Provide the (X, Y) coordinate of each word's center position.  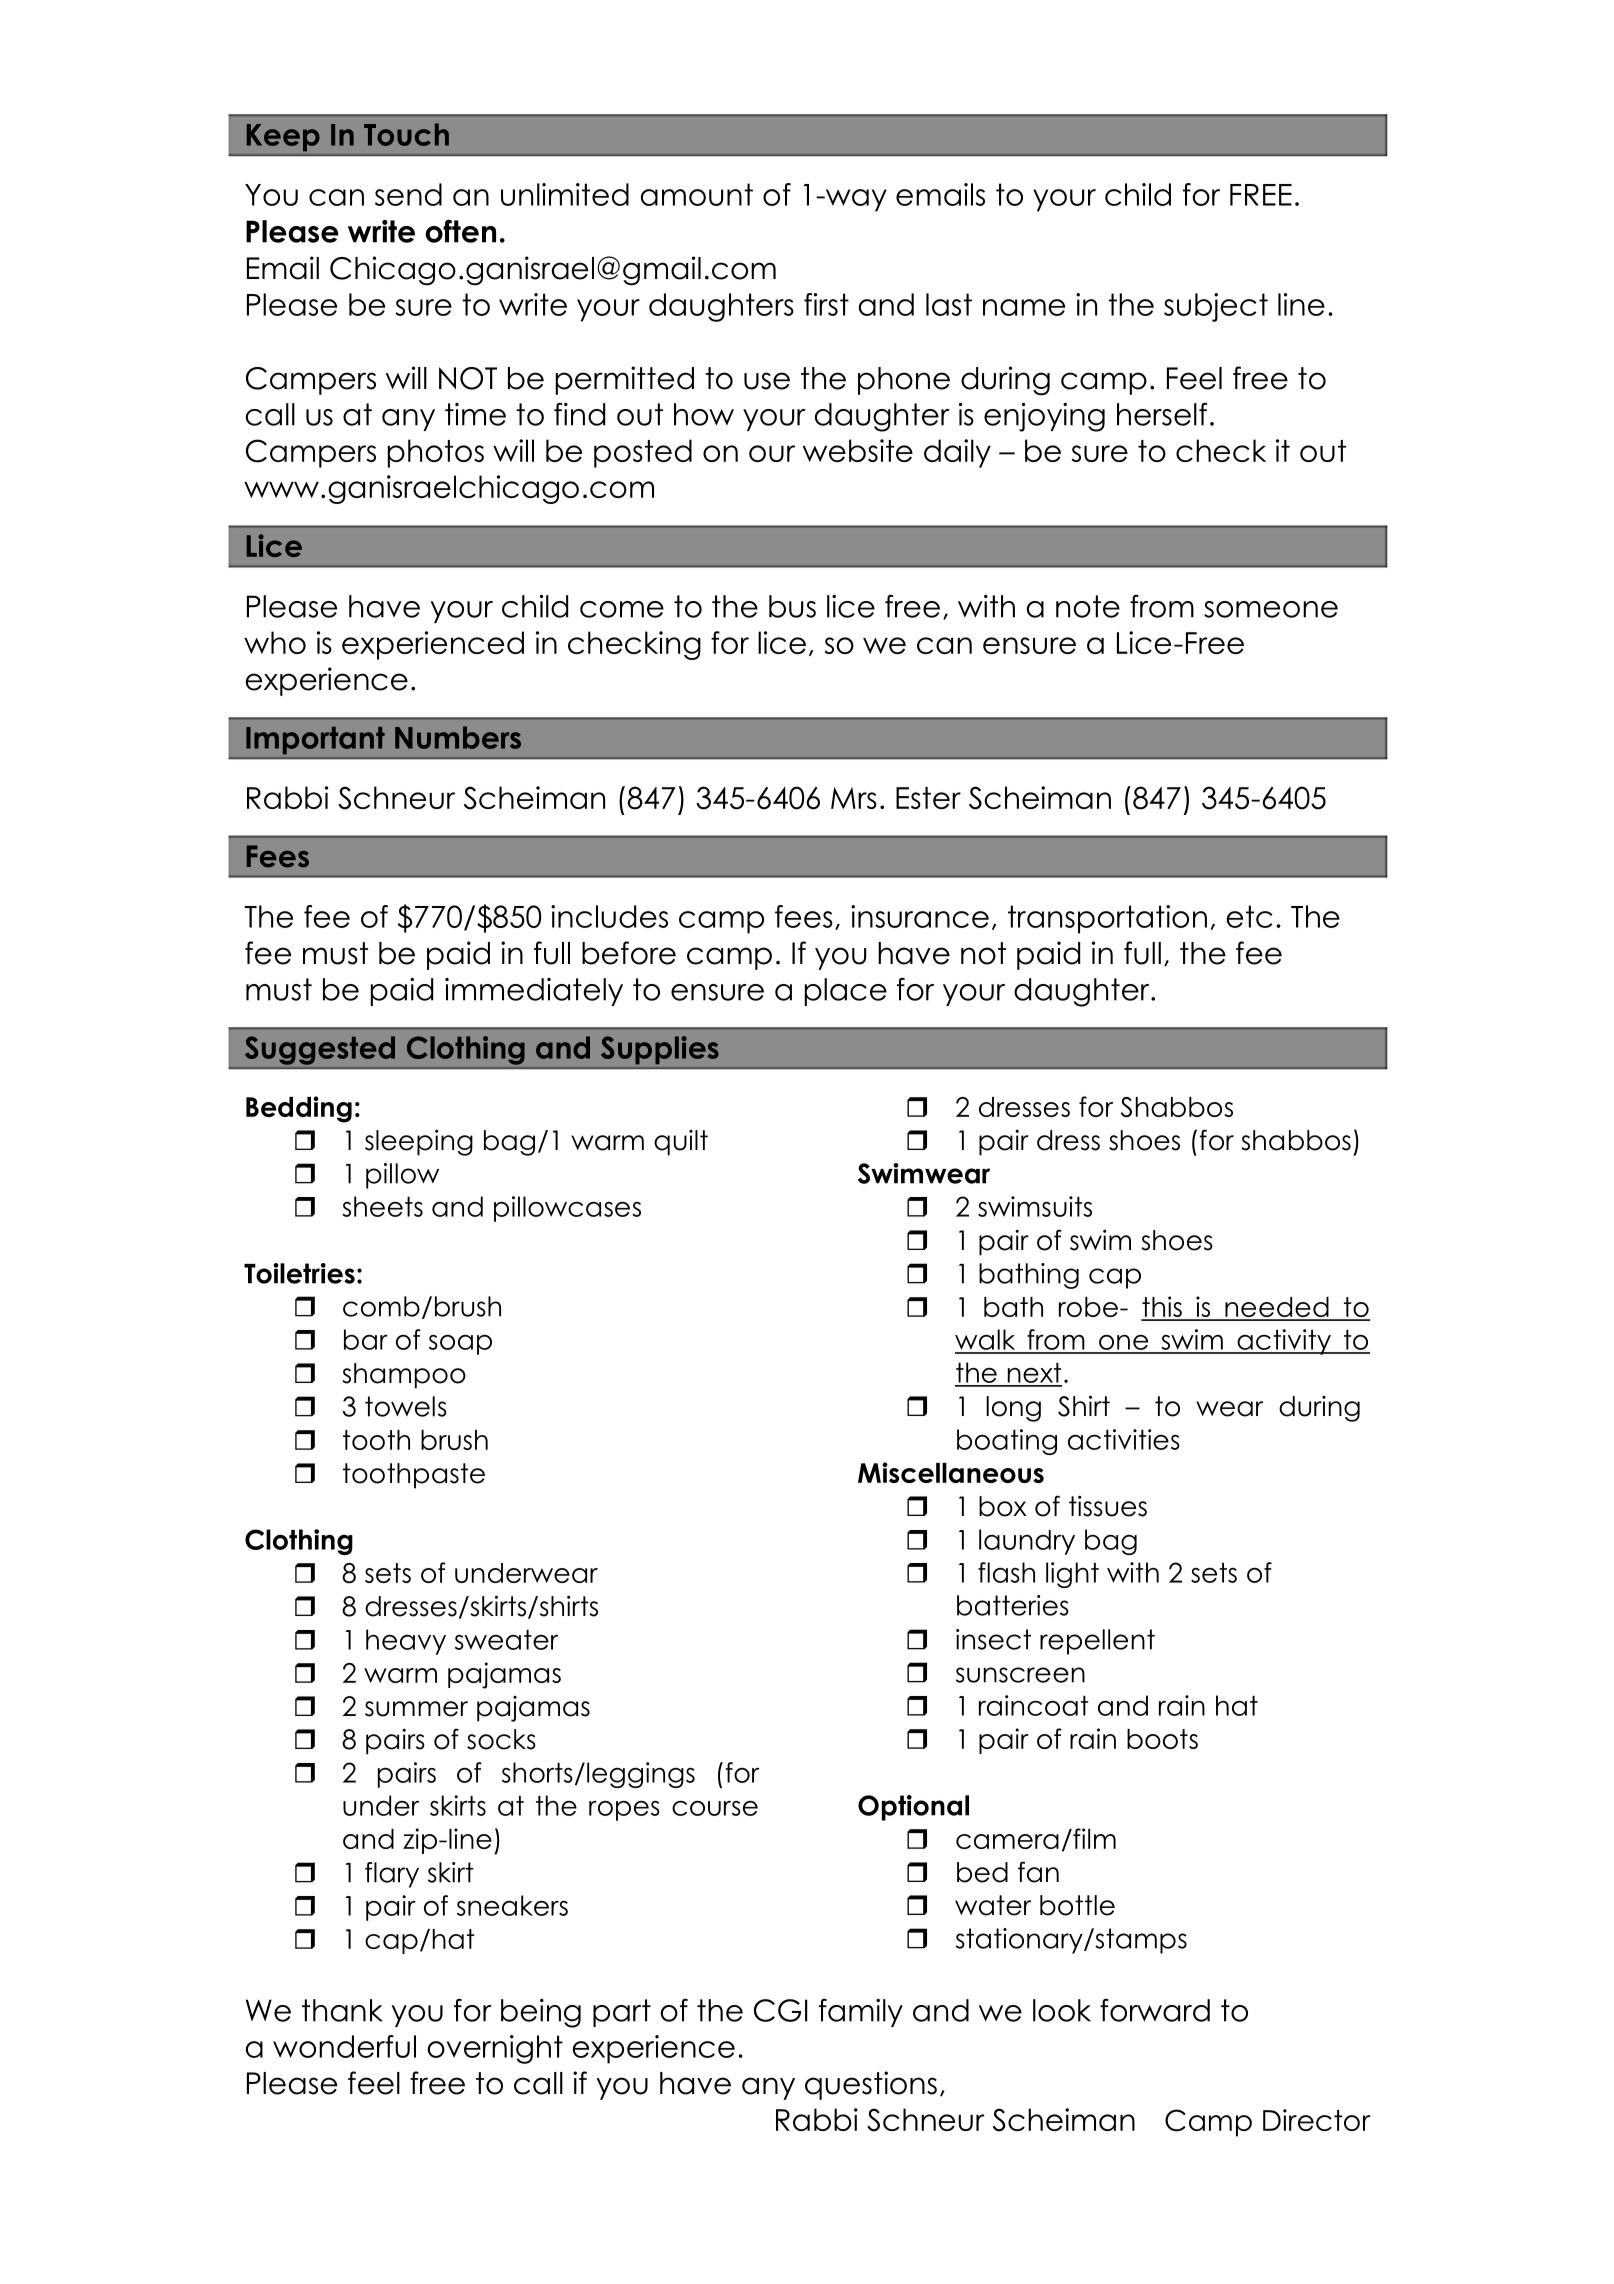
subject (1216, 307)
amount (697, 194)
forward (1155, 2010)
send (408, 194)
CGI (781, 2010)
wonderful (344, 2046)
